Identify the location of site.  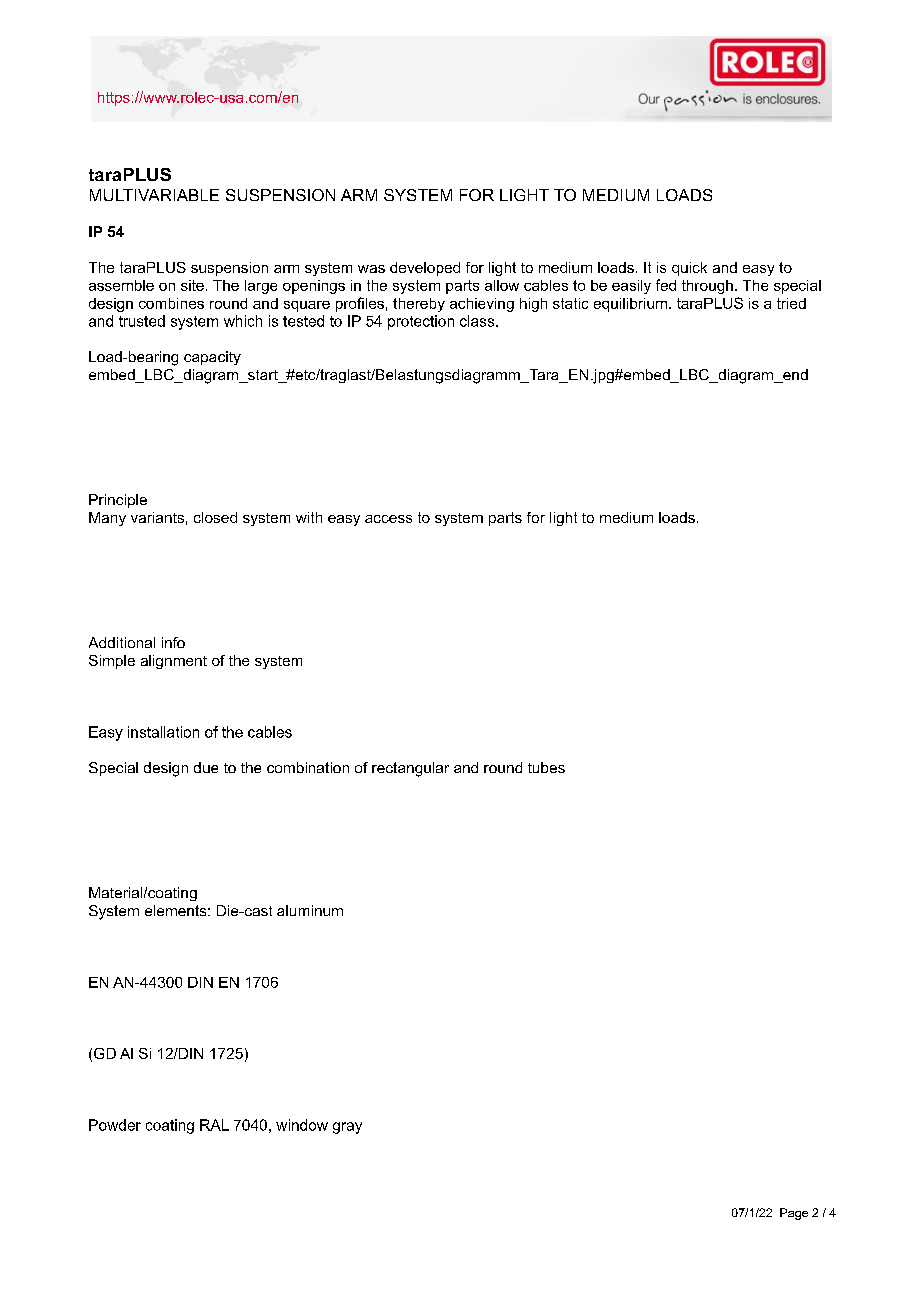
(192, 285).
